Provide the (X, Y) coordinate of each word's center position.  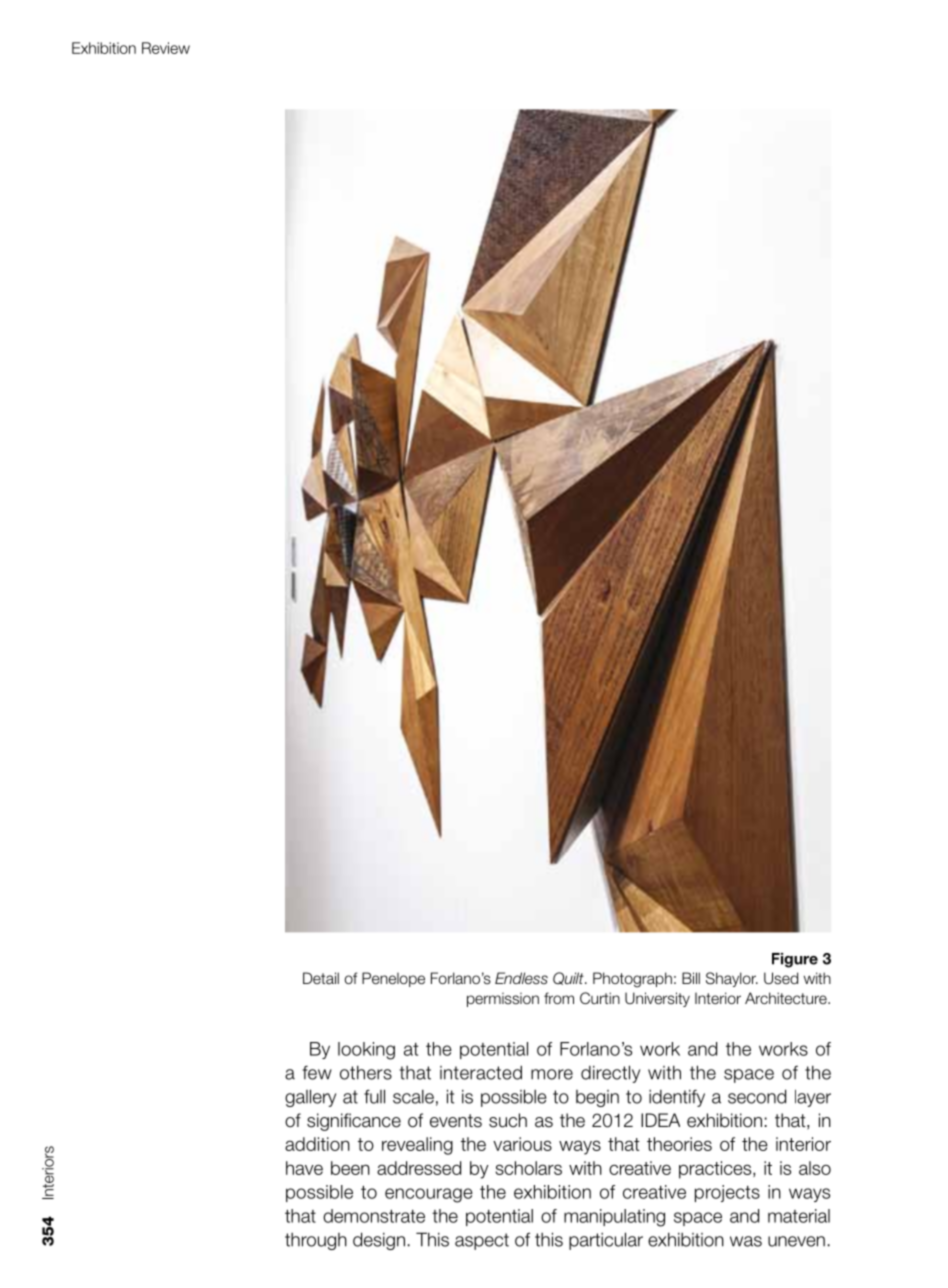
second (757, 1096)
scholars (528, 1168)
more (552, 1074)
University (657, 999)
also (815, 1168)
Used (781, 978)
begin (597, 1098)
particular (606, 1241)
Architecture (787, 998)
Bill (691, 978)
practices (715, 1170)
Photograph (632, 980)
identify (677, 1098)
